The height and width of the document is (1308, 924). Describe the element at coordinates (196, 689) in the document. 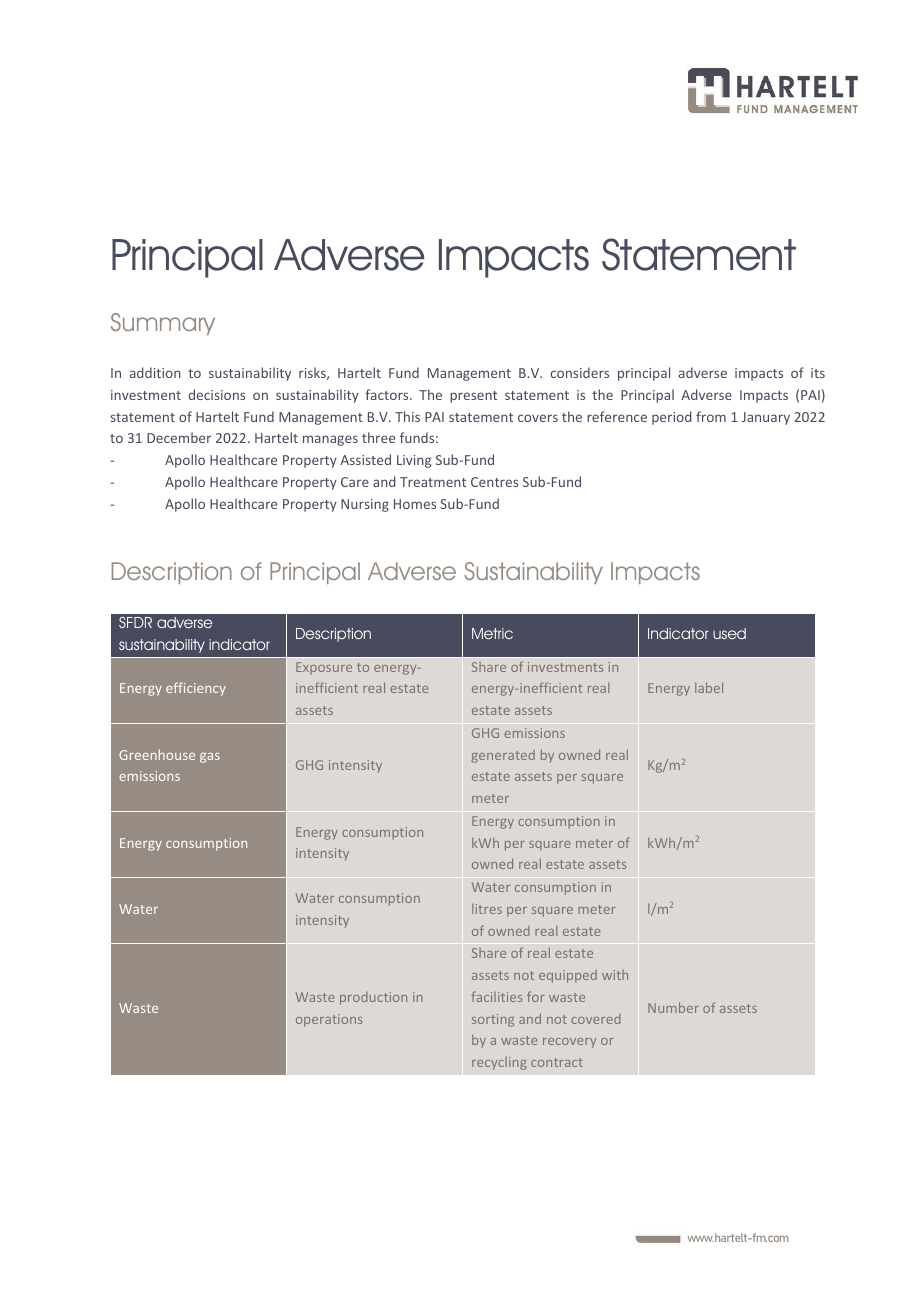

I see `efficiency` at that location.
